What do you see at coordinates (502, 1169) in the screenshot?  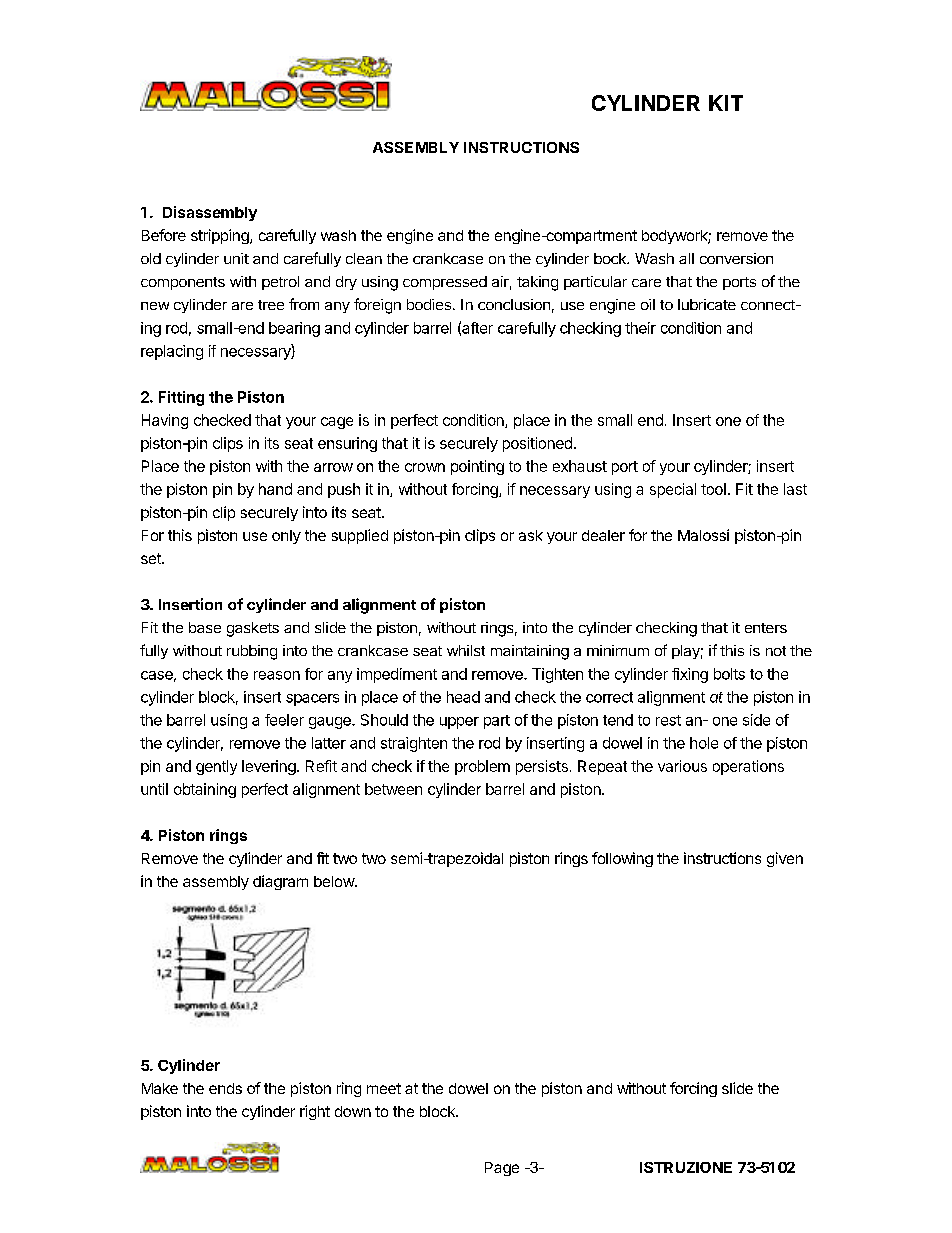 I see `Page` at bounding box center [502, 1169].
